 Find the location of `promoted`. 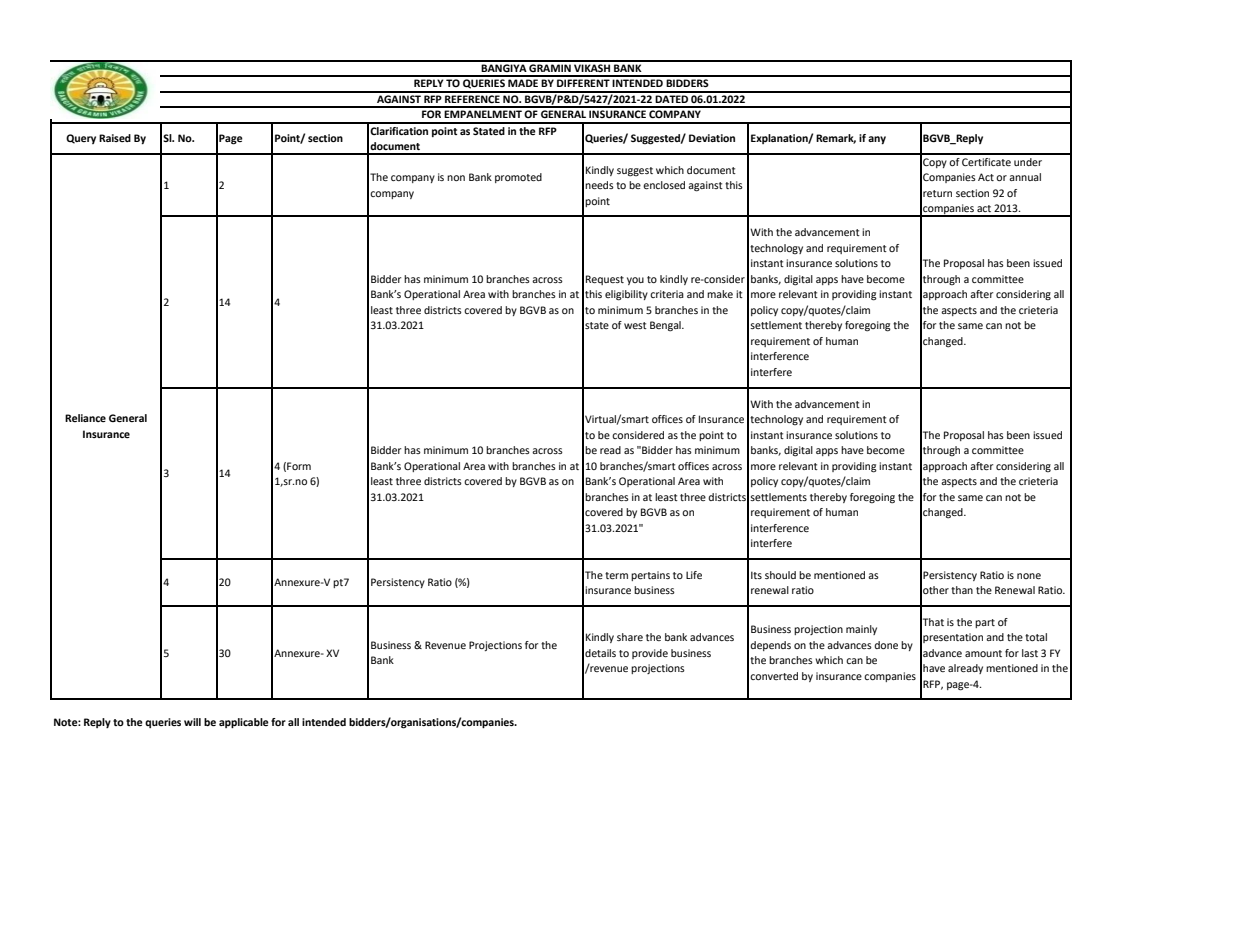

promoted is located at coordinates (518, 178).
